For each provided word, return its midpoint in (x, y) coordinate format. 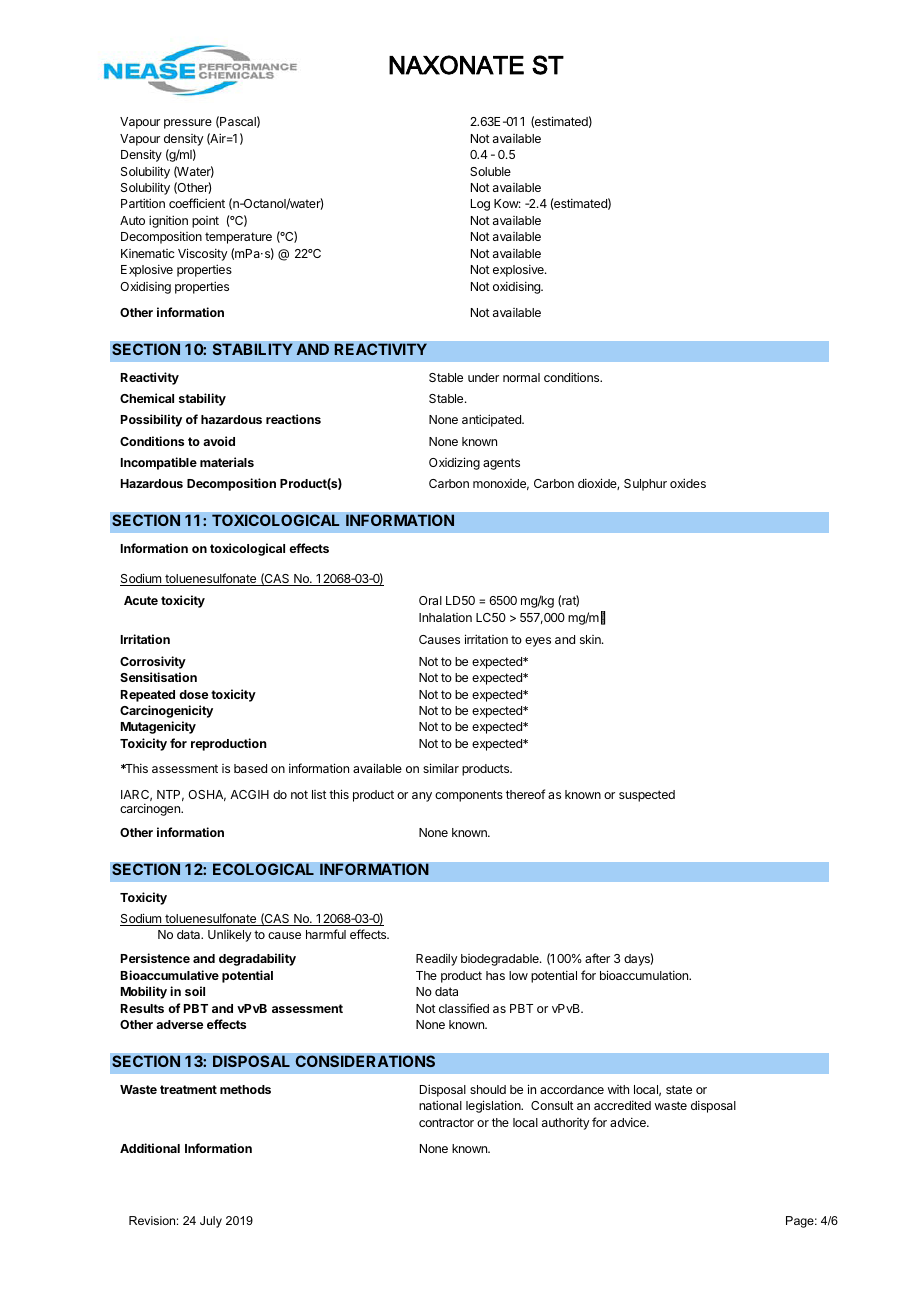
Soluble (490, 171)
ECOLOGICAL (263, 869)
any (422, 797)
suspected (647, 796)
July (211, 1222)
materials (227, 462)
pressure (188, 124)
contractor (446, 1122)
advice (629, 1122)
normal (521, 377)
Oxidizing (454, 463)
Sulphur (645, 485)
